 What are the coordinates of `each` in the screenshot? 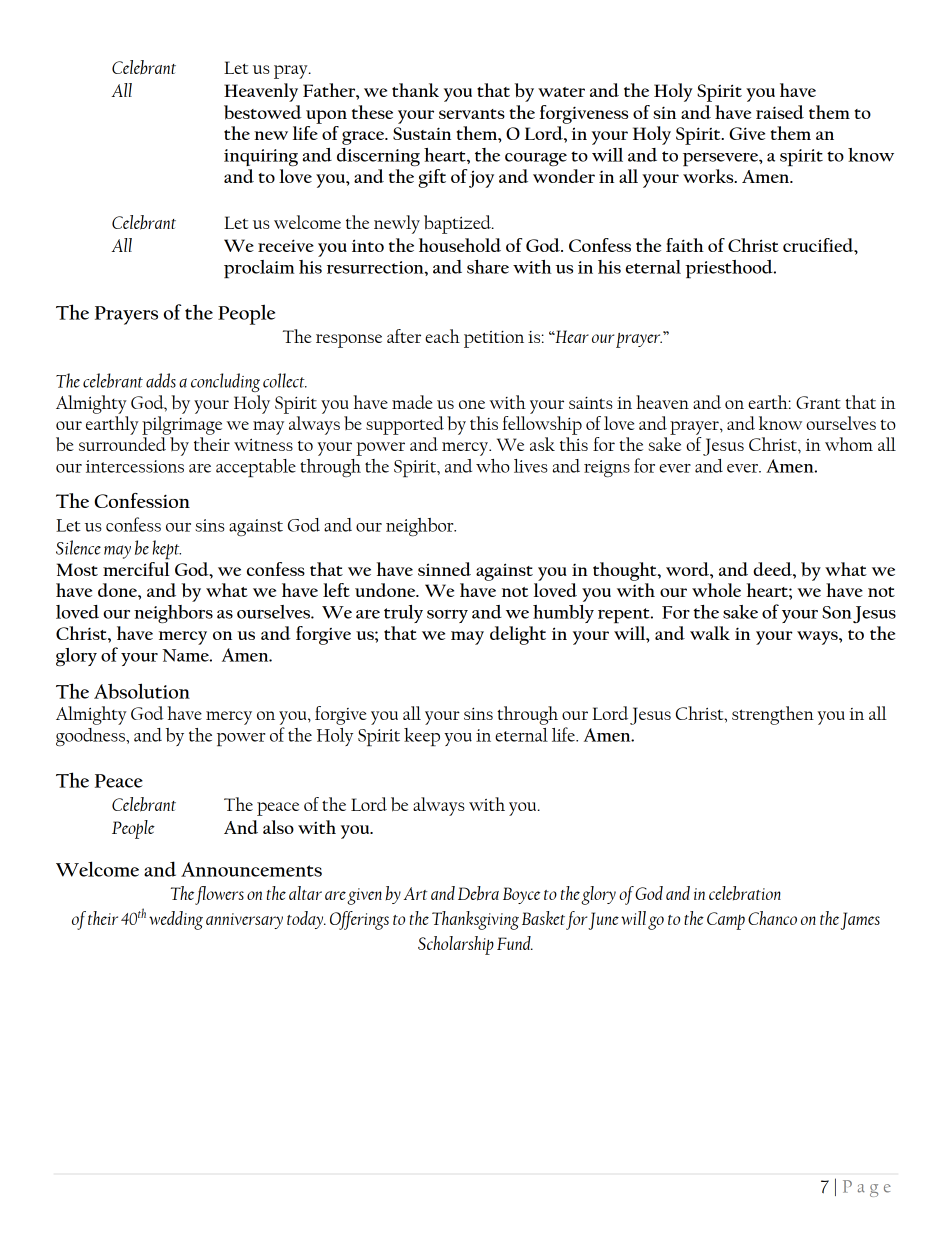 It's located at (442, 336).
